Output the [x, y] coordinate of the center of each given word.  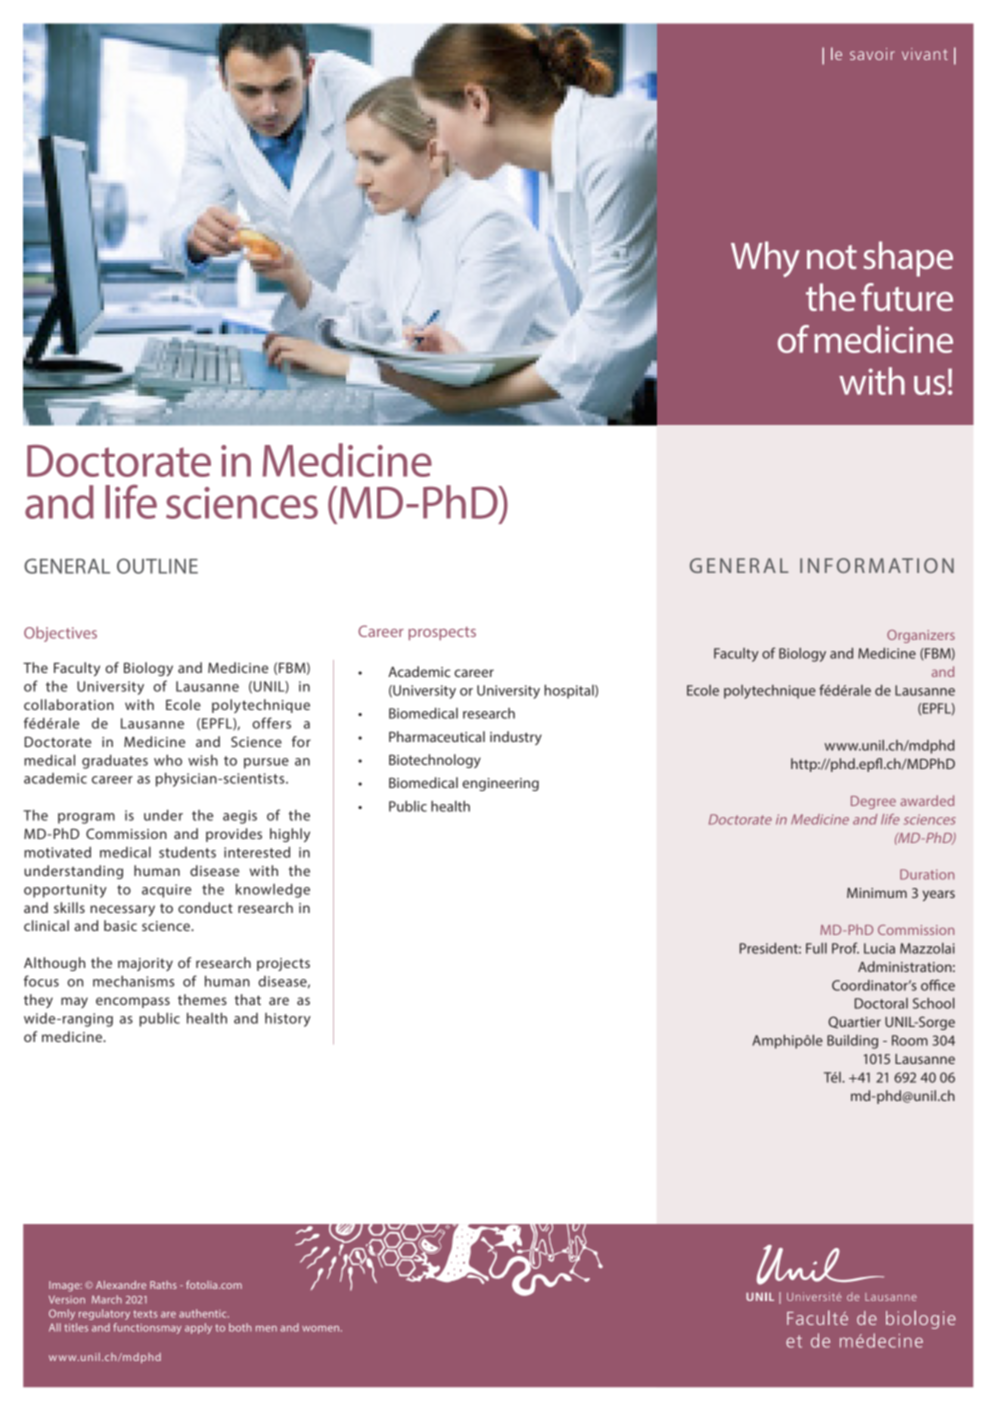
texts [145, 1314]
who [168, 760]
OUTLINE [157, 566]
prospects [442, 633]
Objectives [60, 634]
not [832, 257]
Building [852, 1042]
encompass [133, 1002]
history [288, 1020]
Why [765, 259]
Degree [873, 802]
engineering [500, 784]
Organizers [921, 636]
